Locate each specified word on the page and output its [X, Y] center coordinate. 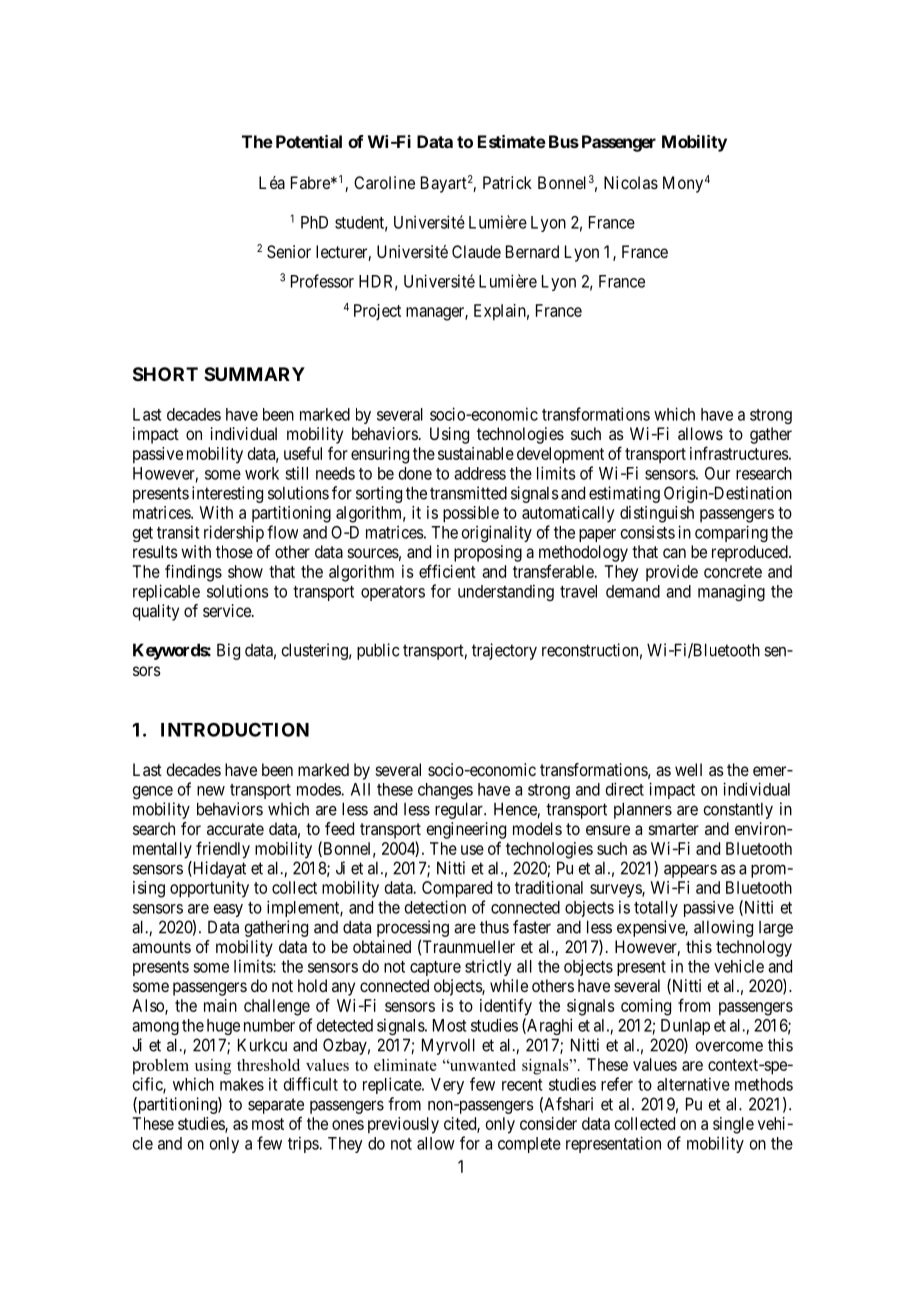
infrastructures [739, 453]
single [733, 1125]
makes [242, 1084]
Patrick [507, 182]
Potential [309, 141]
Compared [457, 889]
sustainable [476, 453]
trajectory [504, 651]
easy [228, 910]
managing [731, 592]
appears [690, 871]
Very [447, 1086]
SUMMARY [254, 374]
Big [228, 651]
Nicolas [631, 182]
